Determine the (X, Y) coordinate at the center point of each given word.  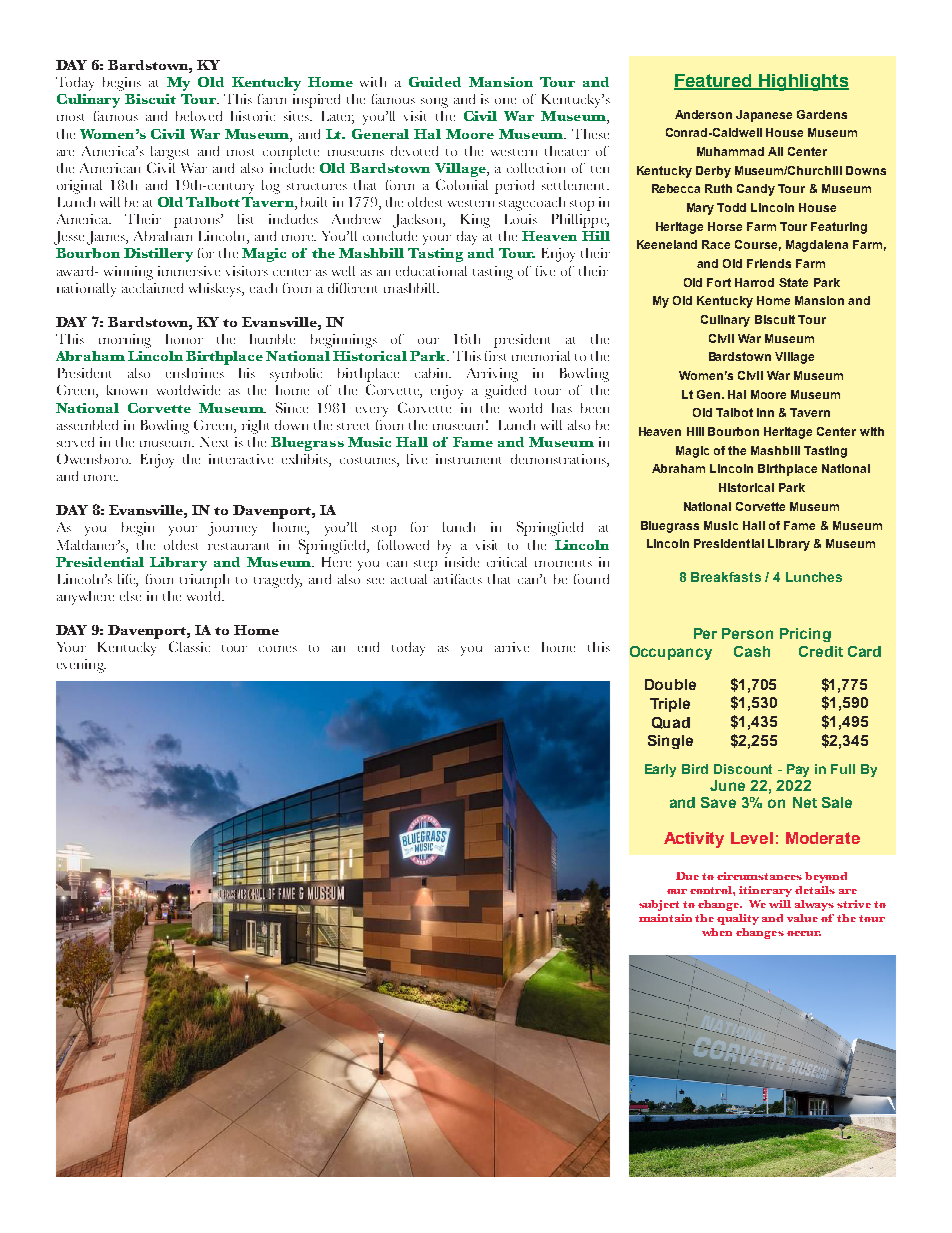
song (434, 103)
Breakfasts (726, 577)
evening (81, 666)
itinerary (765, 891)
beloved (199, 116)
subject (659, 905)
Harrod (754, 282)
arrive (512, 647)
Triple (670, 705)
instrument (468, 459)
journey (232, 529)
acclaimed (152, 288)
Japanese (764, 116)
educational (431, 271)
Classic (189, 646)
